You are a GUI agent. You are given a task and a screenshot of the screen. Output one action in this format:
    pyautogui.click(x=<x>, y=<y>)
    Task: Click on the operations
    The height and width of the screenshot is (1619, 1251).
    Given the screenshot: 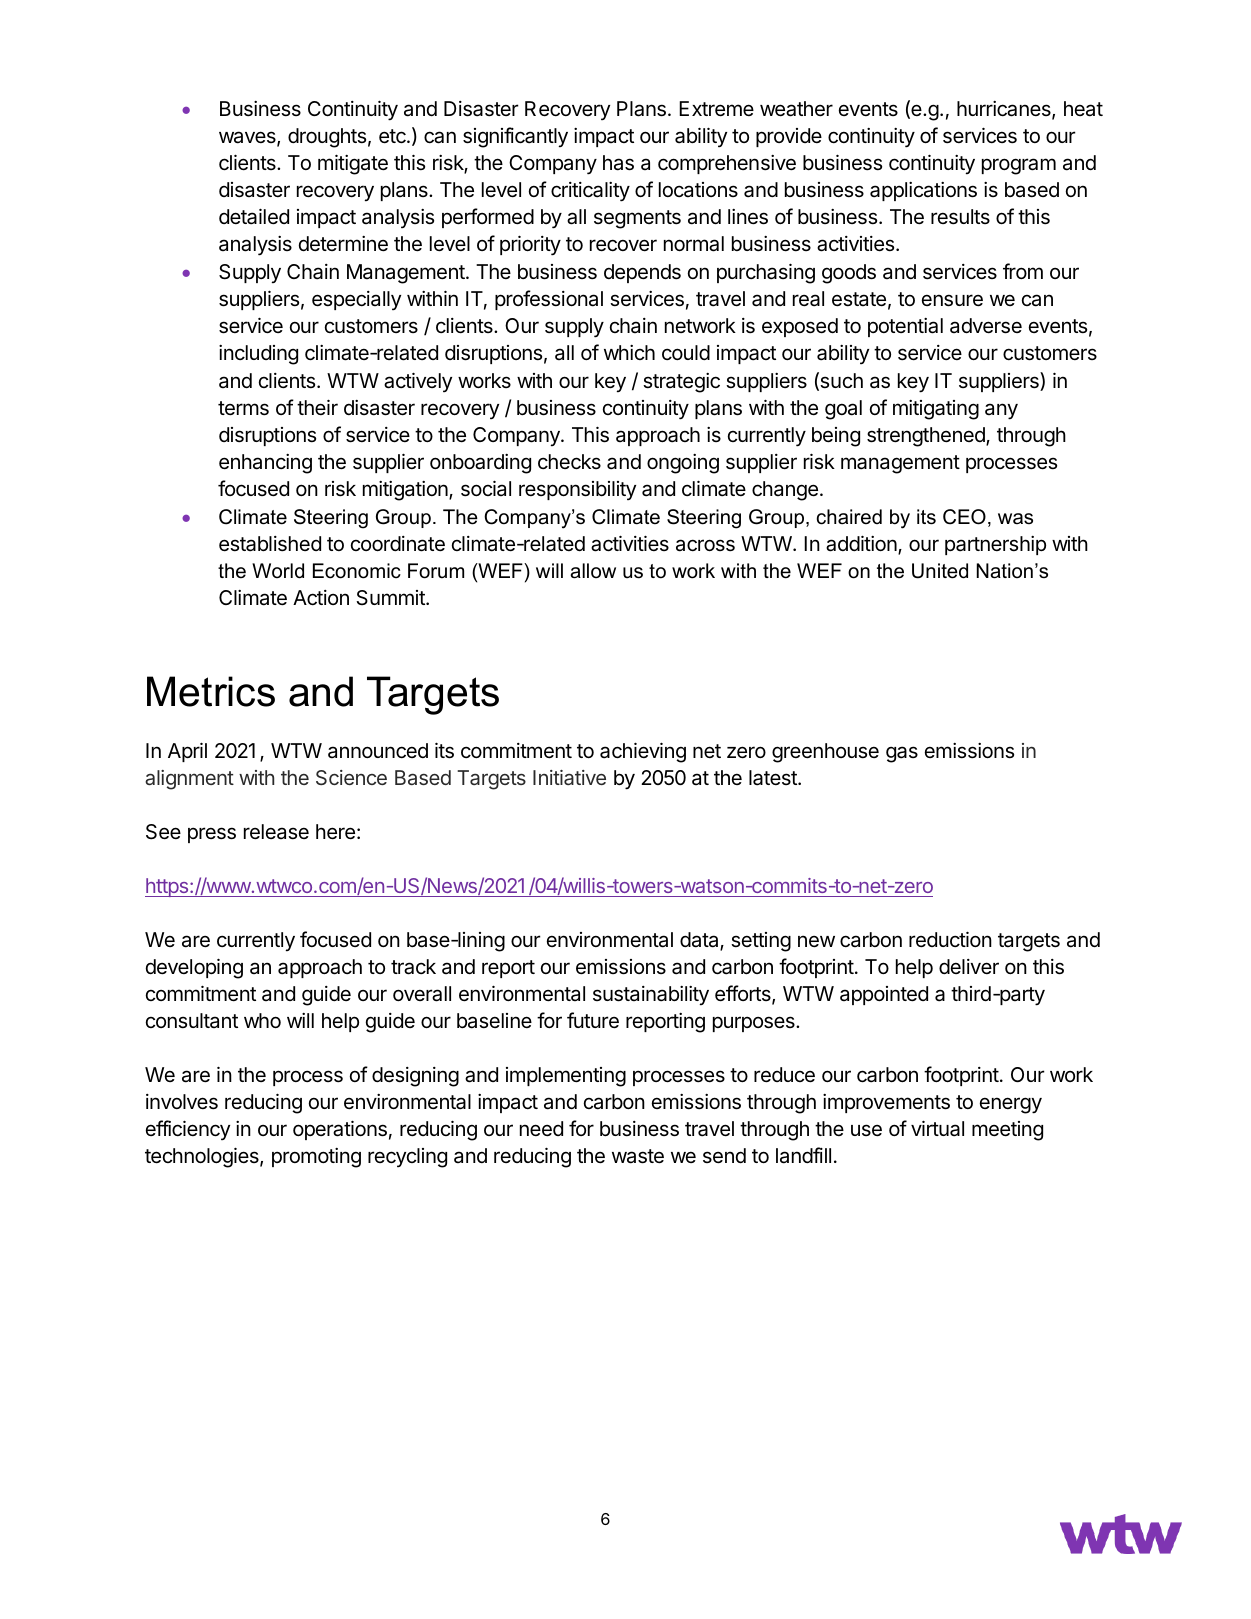 What is the action you would take?
    pyautogui.click(x=340, y=1130)
